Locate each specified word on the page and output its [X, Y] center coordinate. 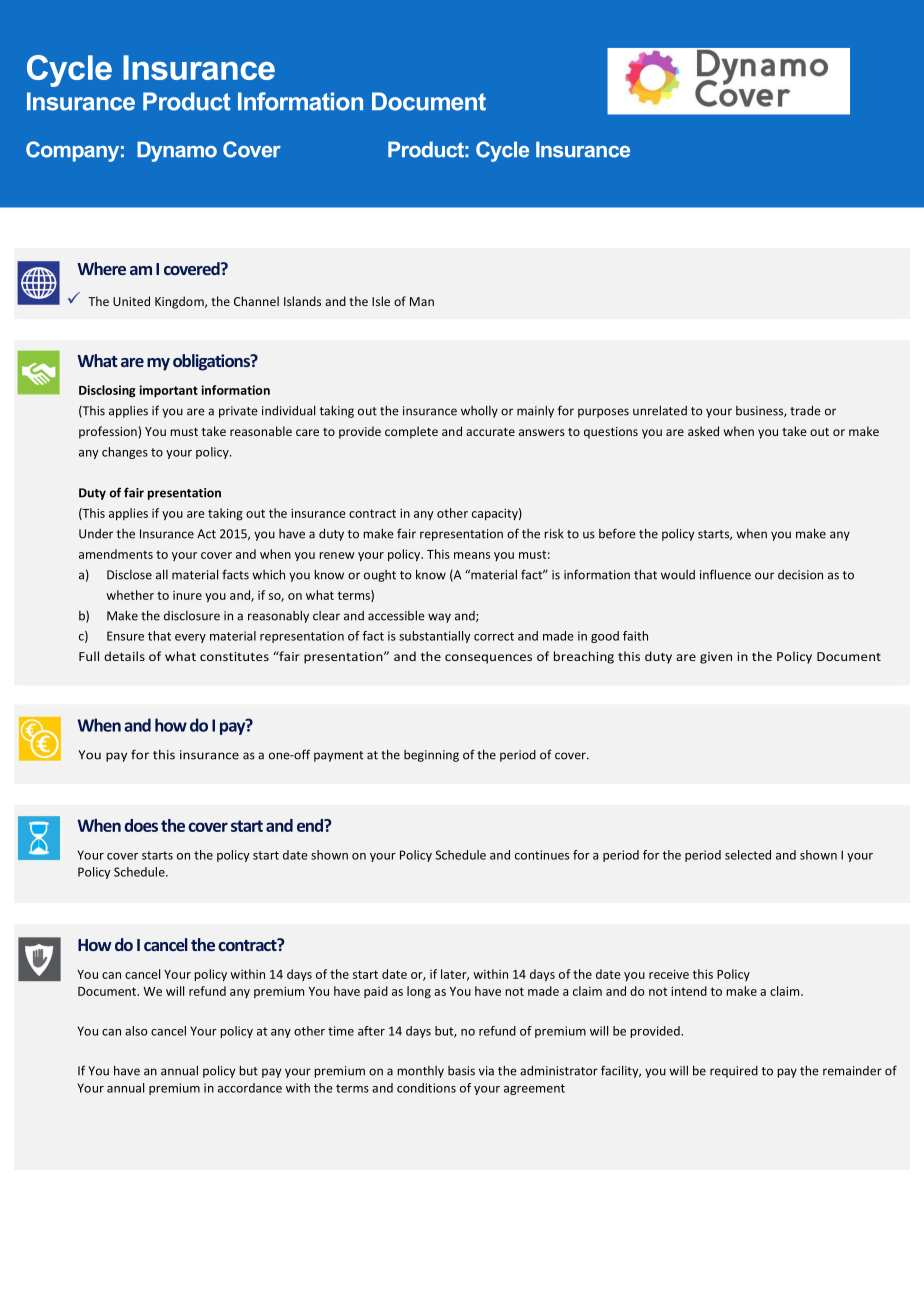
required [734, 1072]
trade [805, 410]
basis [461, 1071]
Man [422, 301]
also [136, 1031]
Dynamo [177, 151]
